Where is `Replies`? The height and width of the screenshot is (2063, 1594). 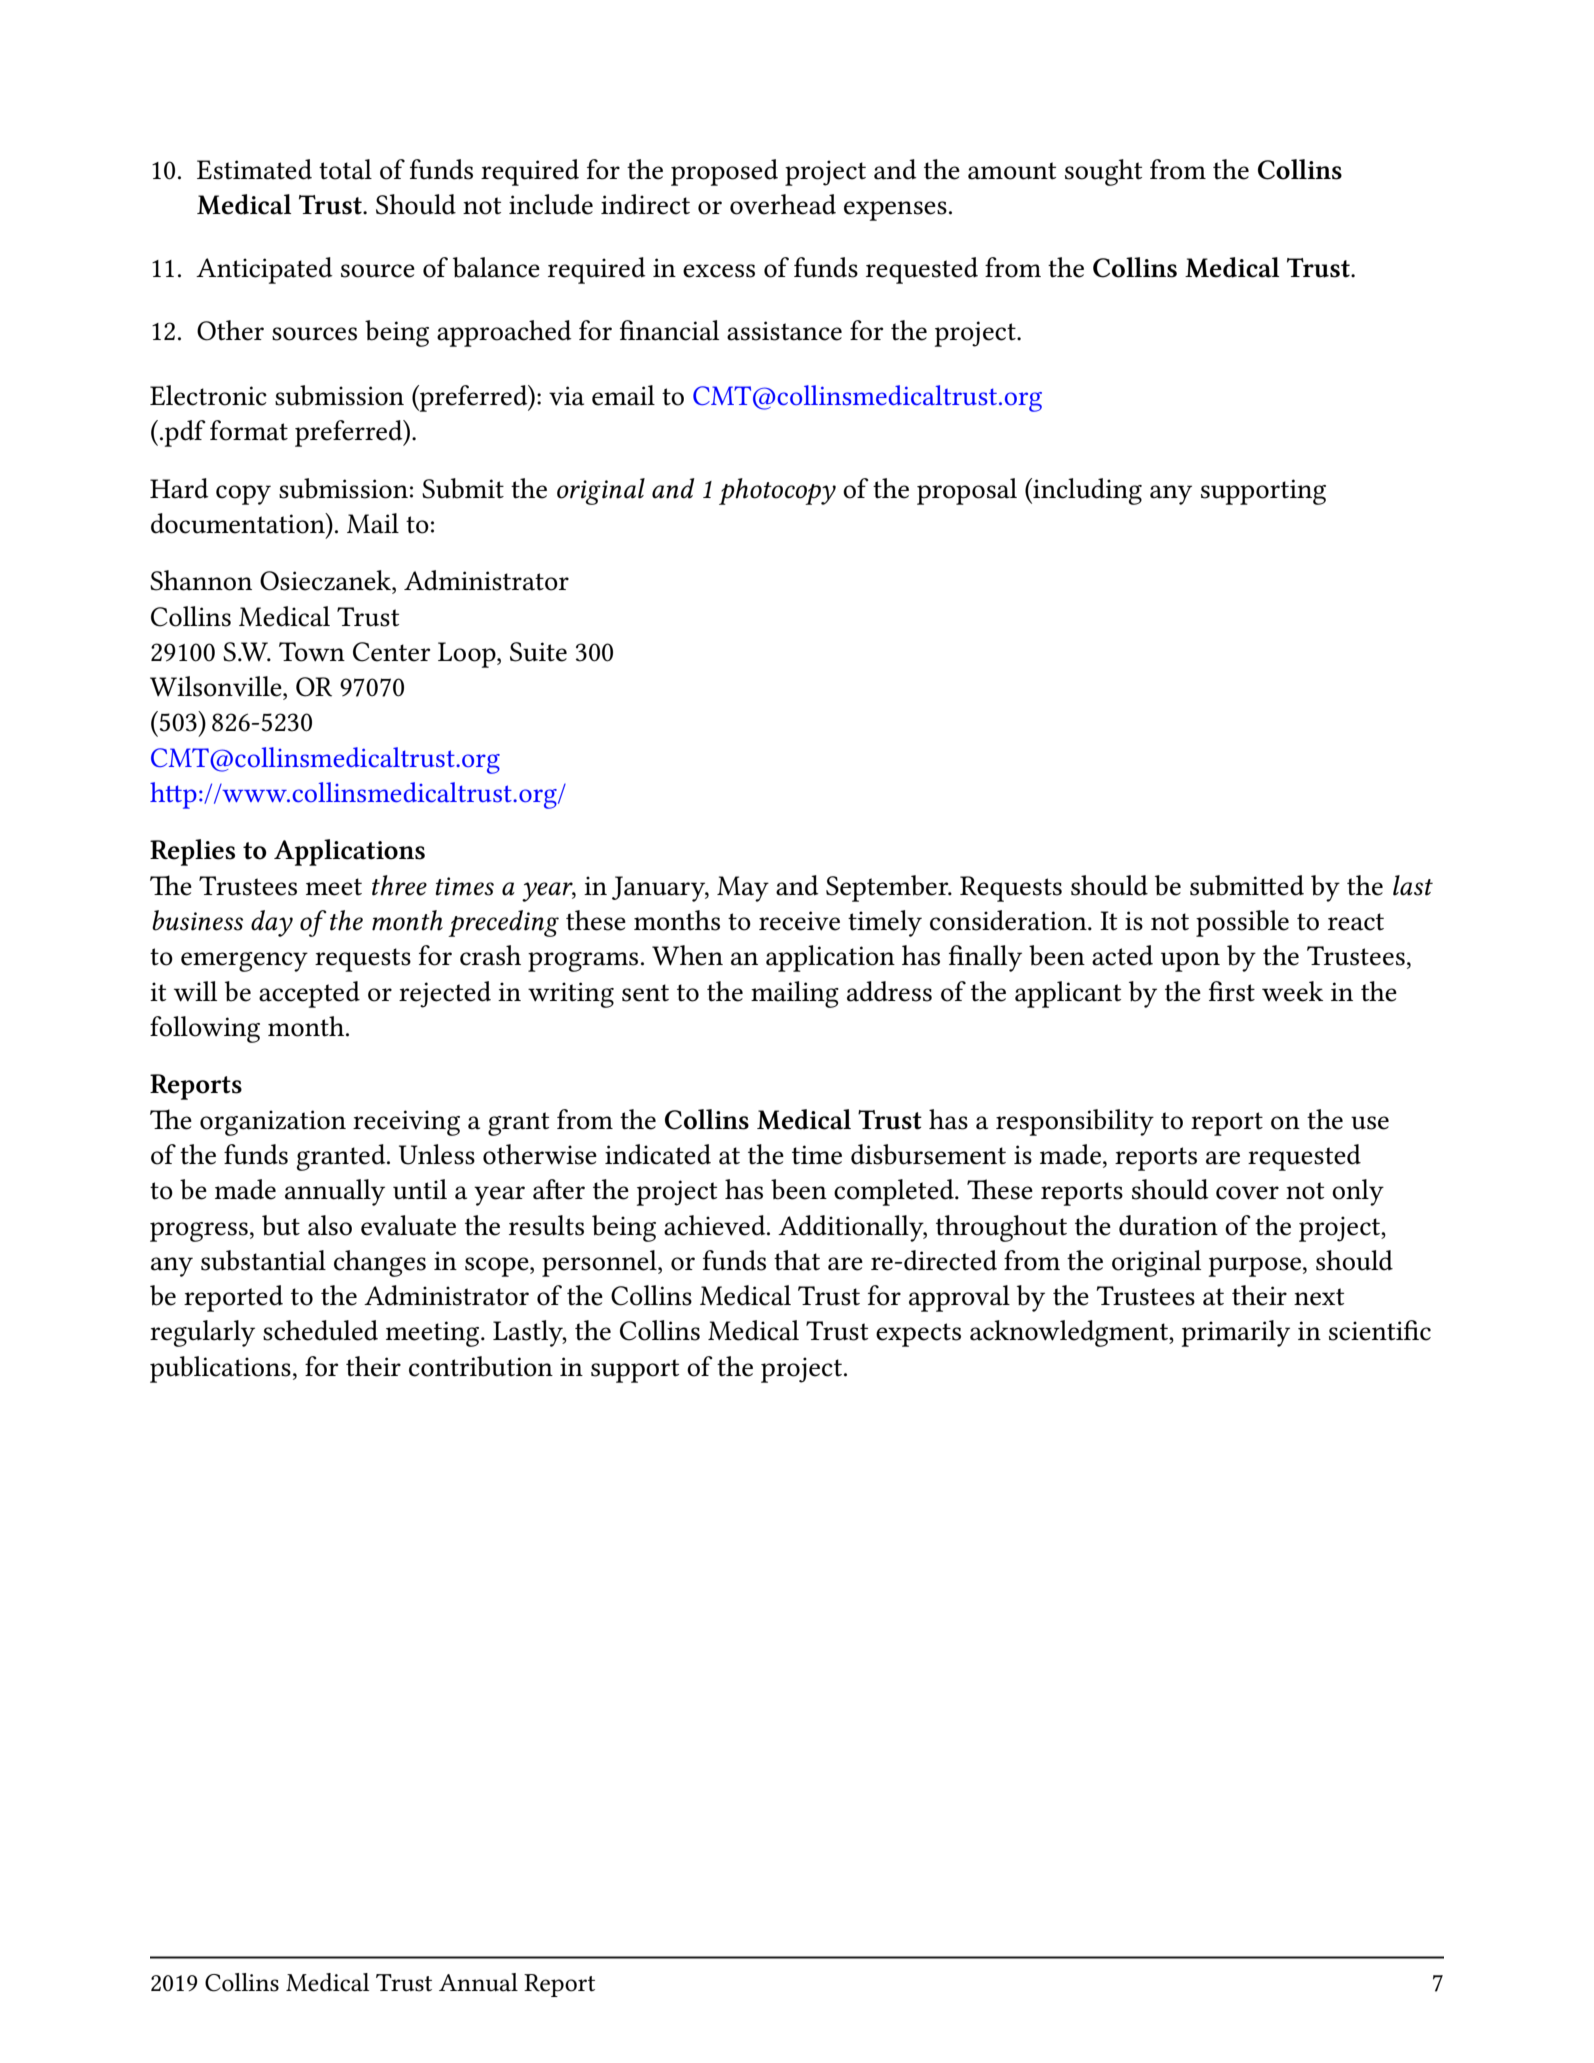
Replies is located at coordinates (192, 852).
